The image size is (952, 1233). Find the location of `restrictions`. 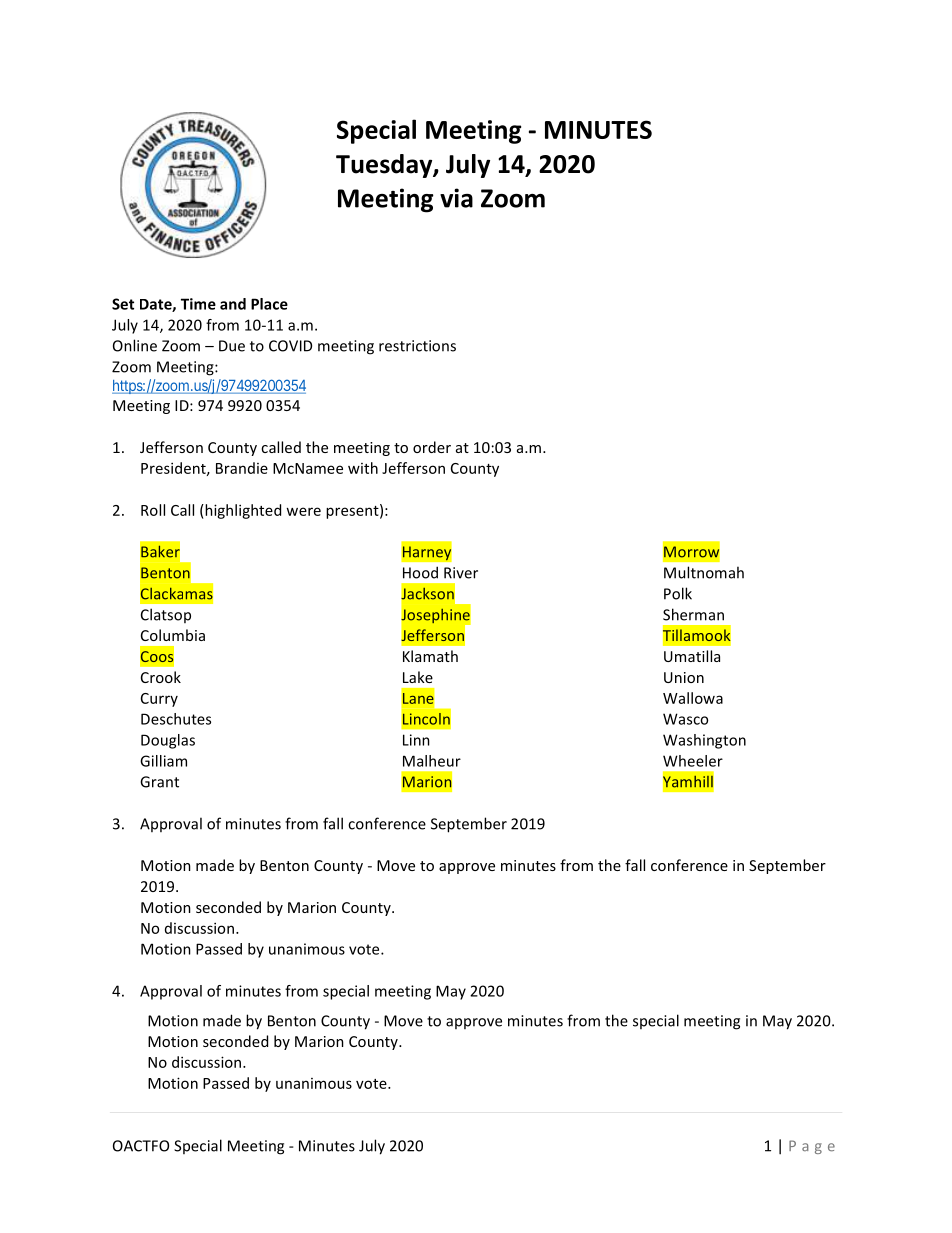

restrictions is located at coordinates (417, 346).
